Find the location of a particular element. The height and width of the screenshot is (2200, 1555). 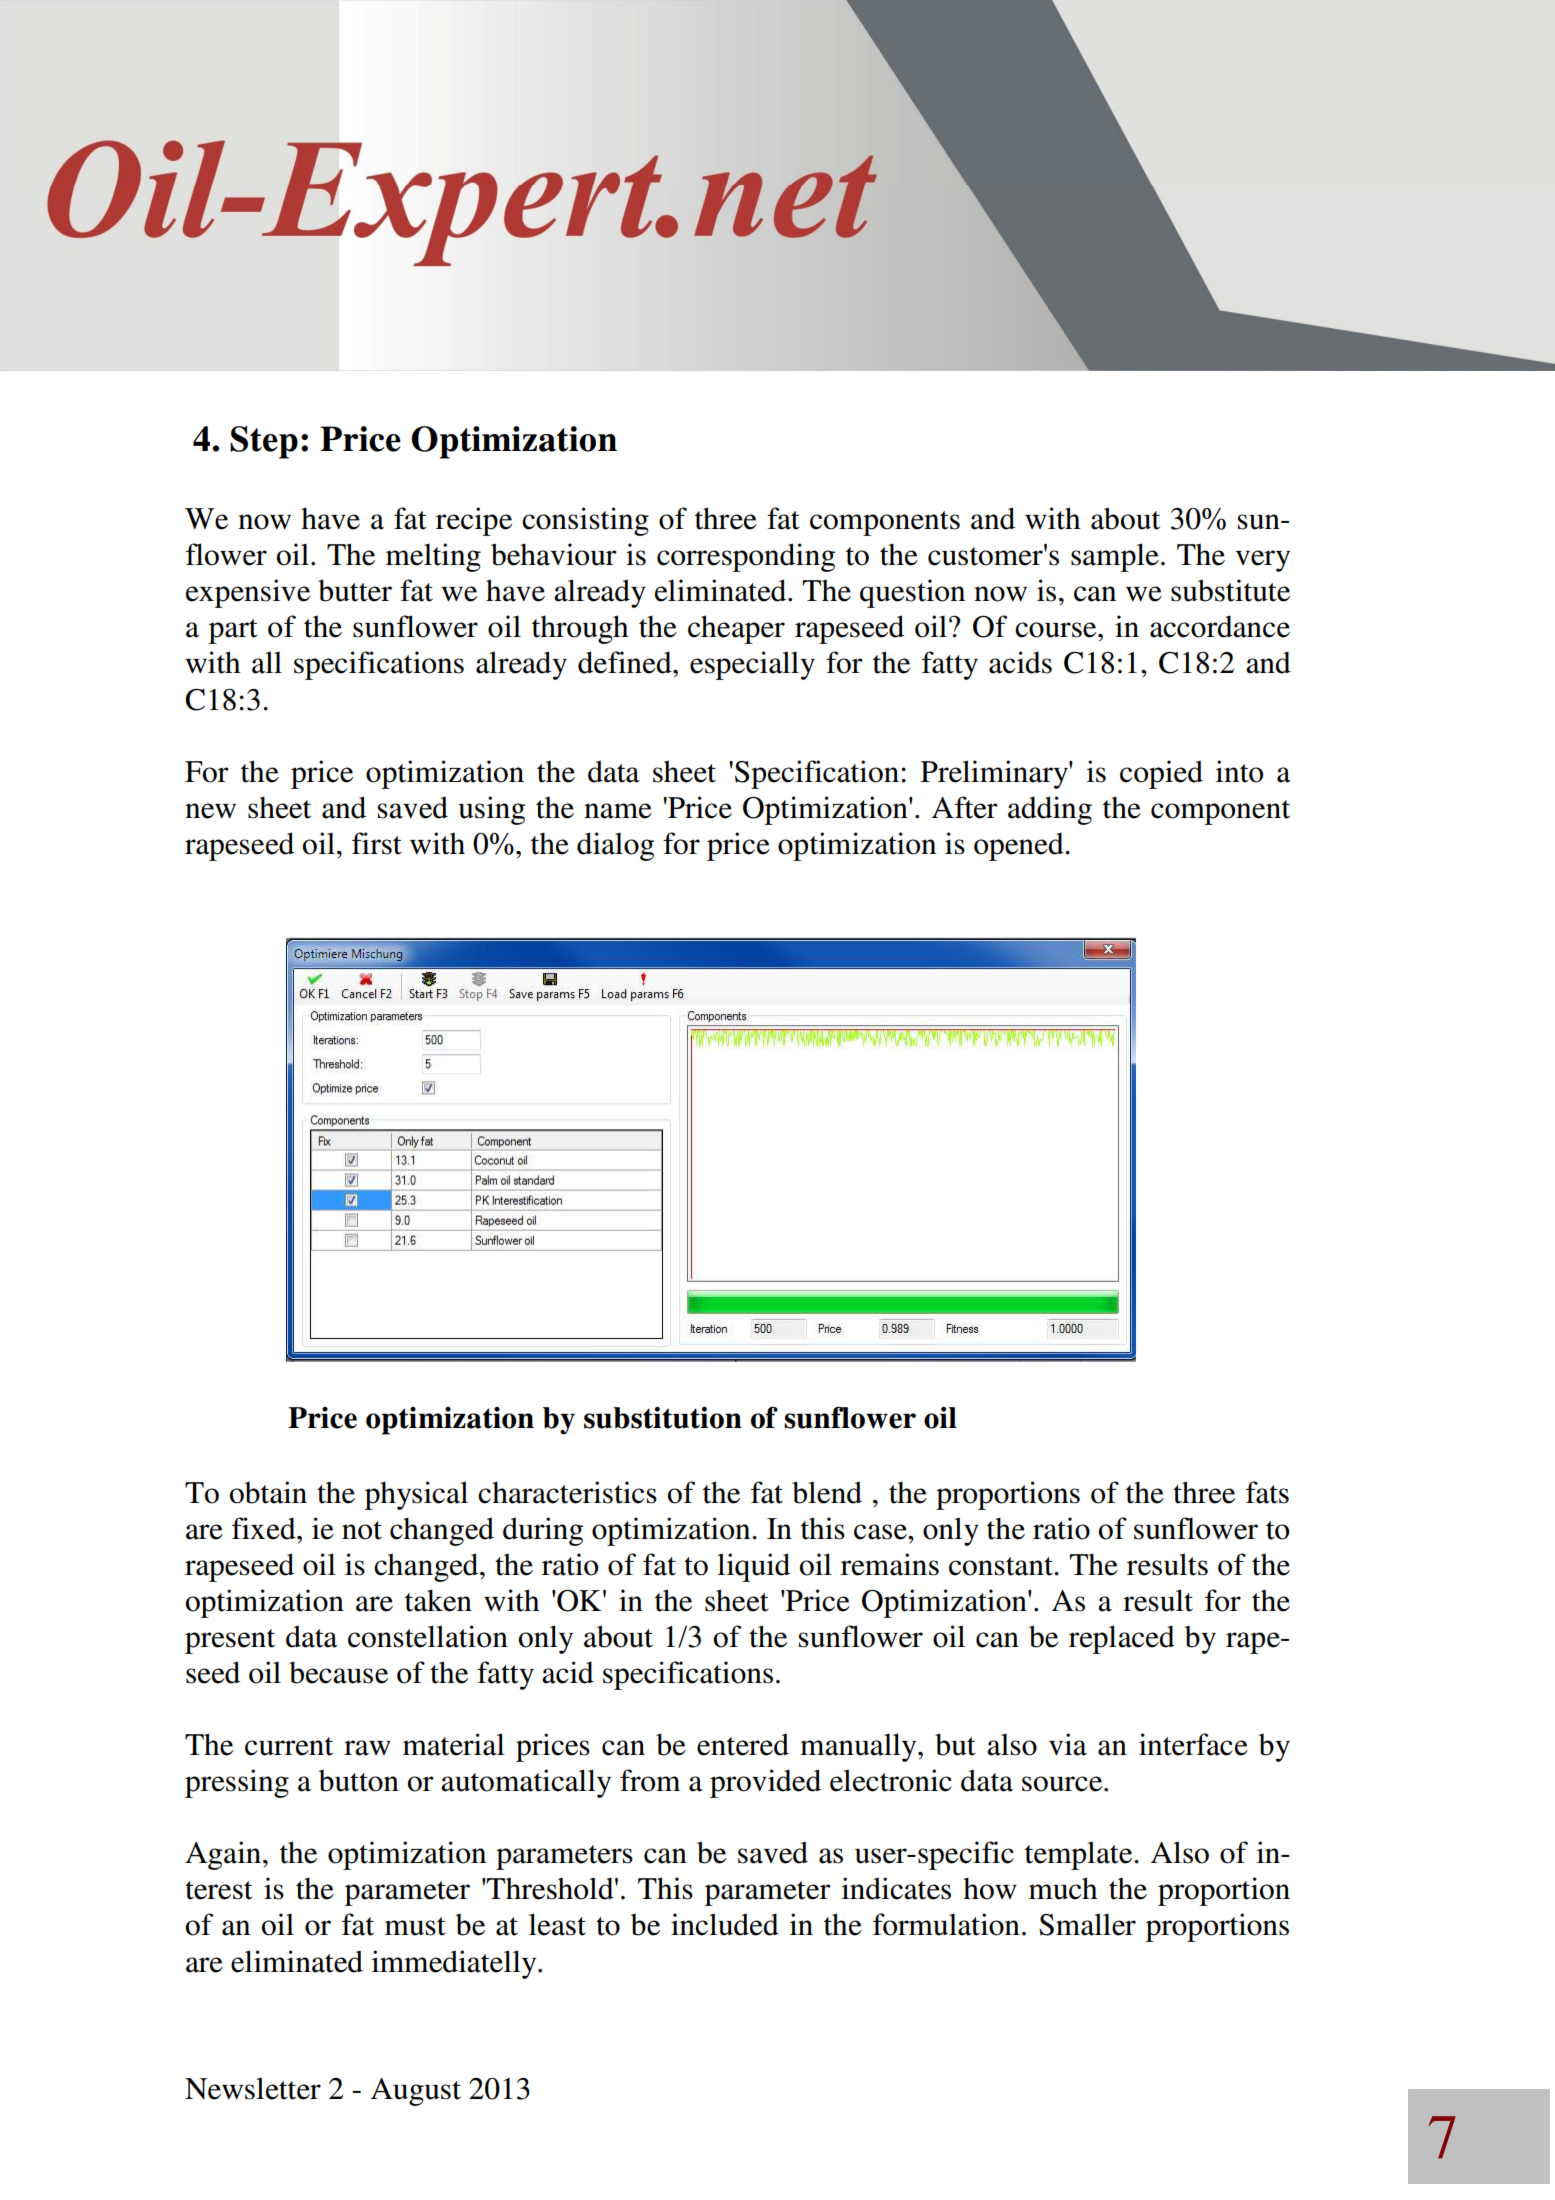

sample is located at coordinates (1115, 557).
